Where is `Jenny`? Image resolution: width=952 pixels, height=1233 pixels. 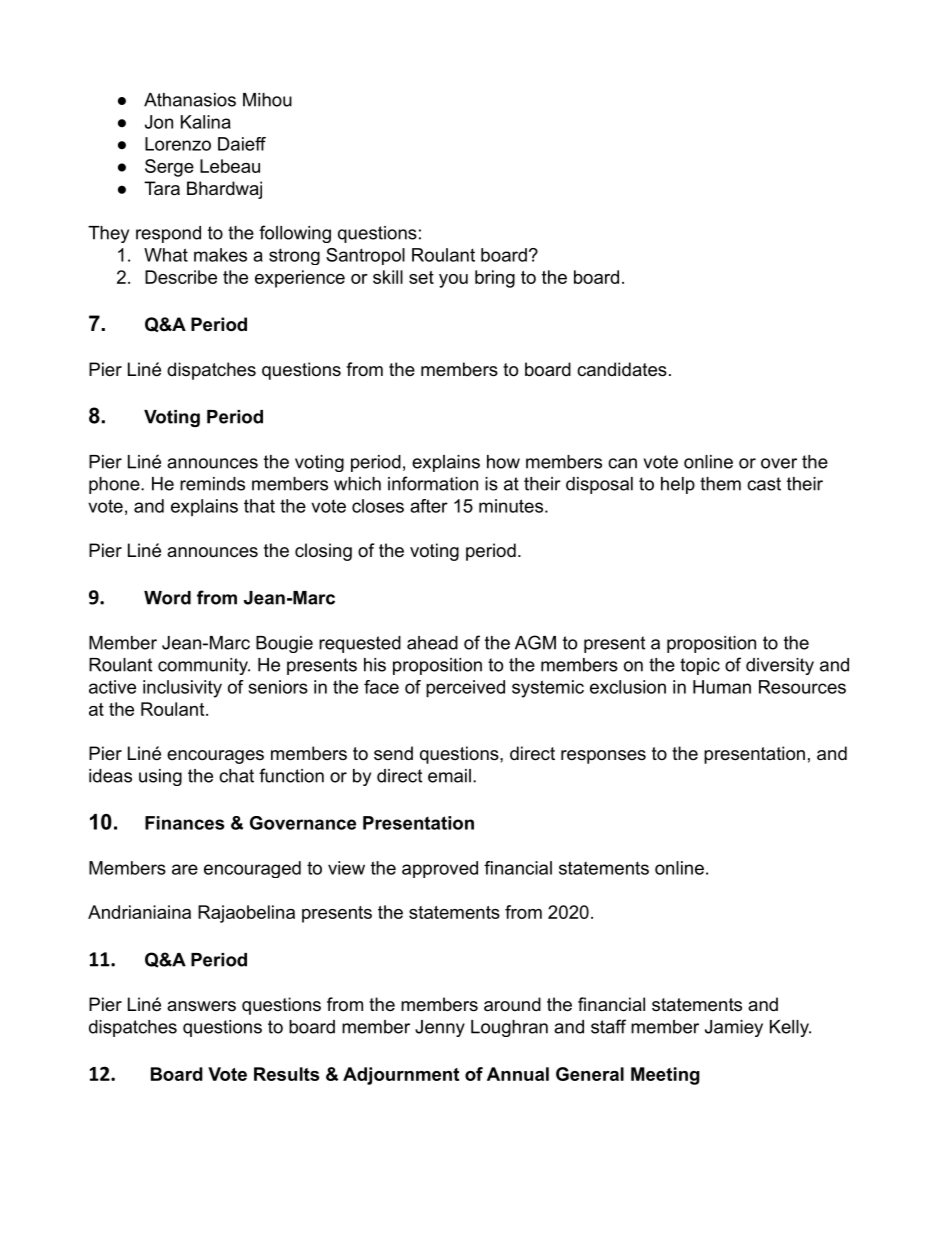
Jenny is located at coordinates (440, 1028).
